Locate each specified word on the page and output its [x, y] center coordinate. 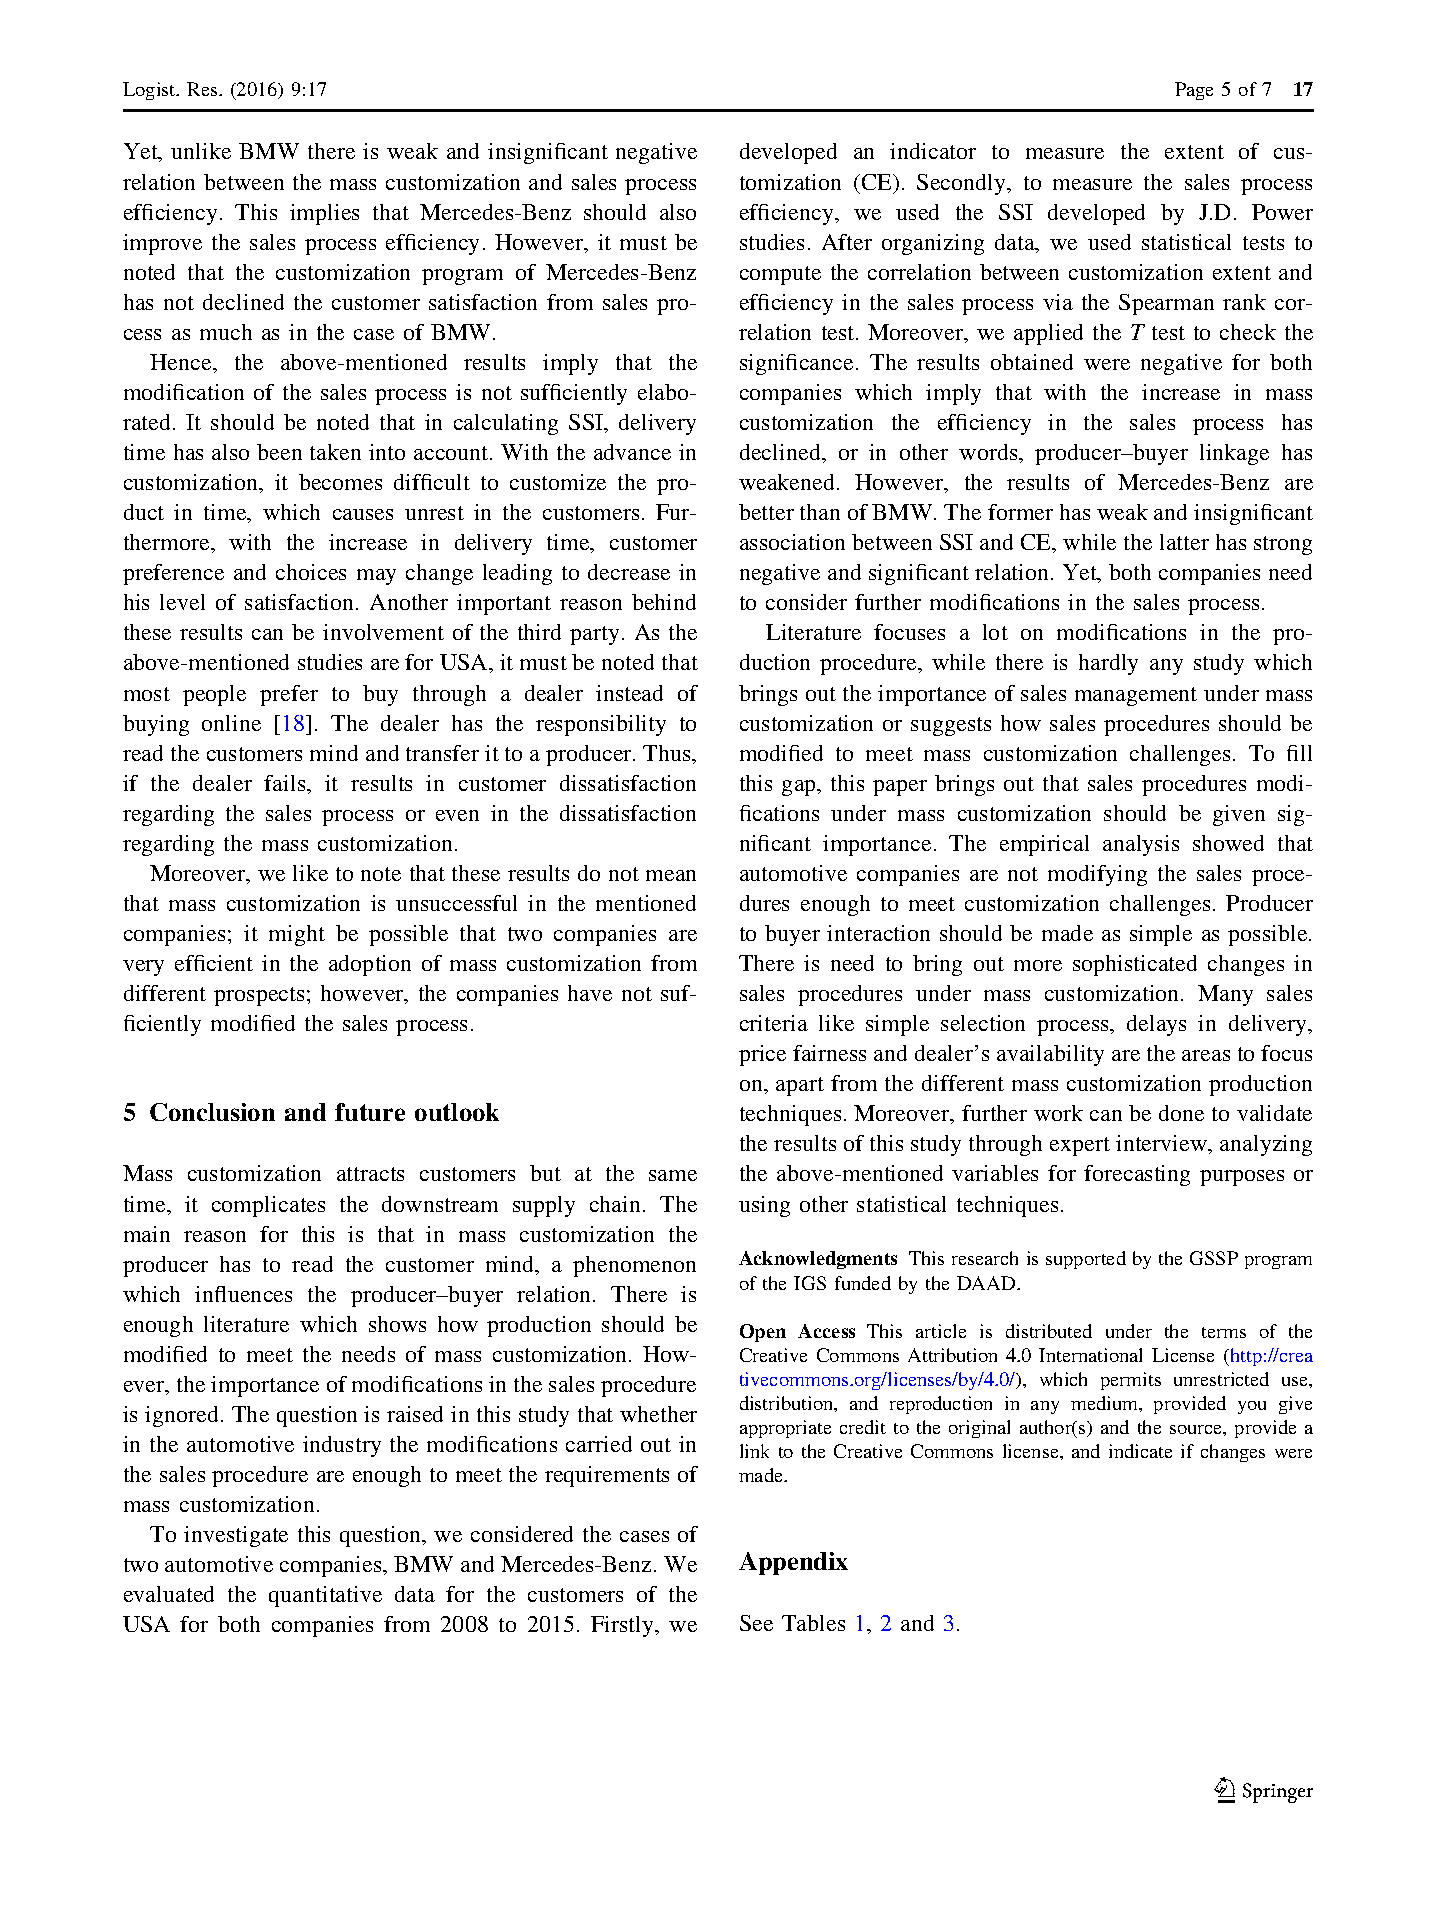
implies [324, 214]
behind [664, 602]
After [847, 242]
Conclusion [212, 1112]
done [1181, 1113]
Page [1194, 91]
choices [311, 572]
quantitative [325, 1596]
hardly [1108, 664]
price [762, 1055]
